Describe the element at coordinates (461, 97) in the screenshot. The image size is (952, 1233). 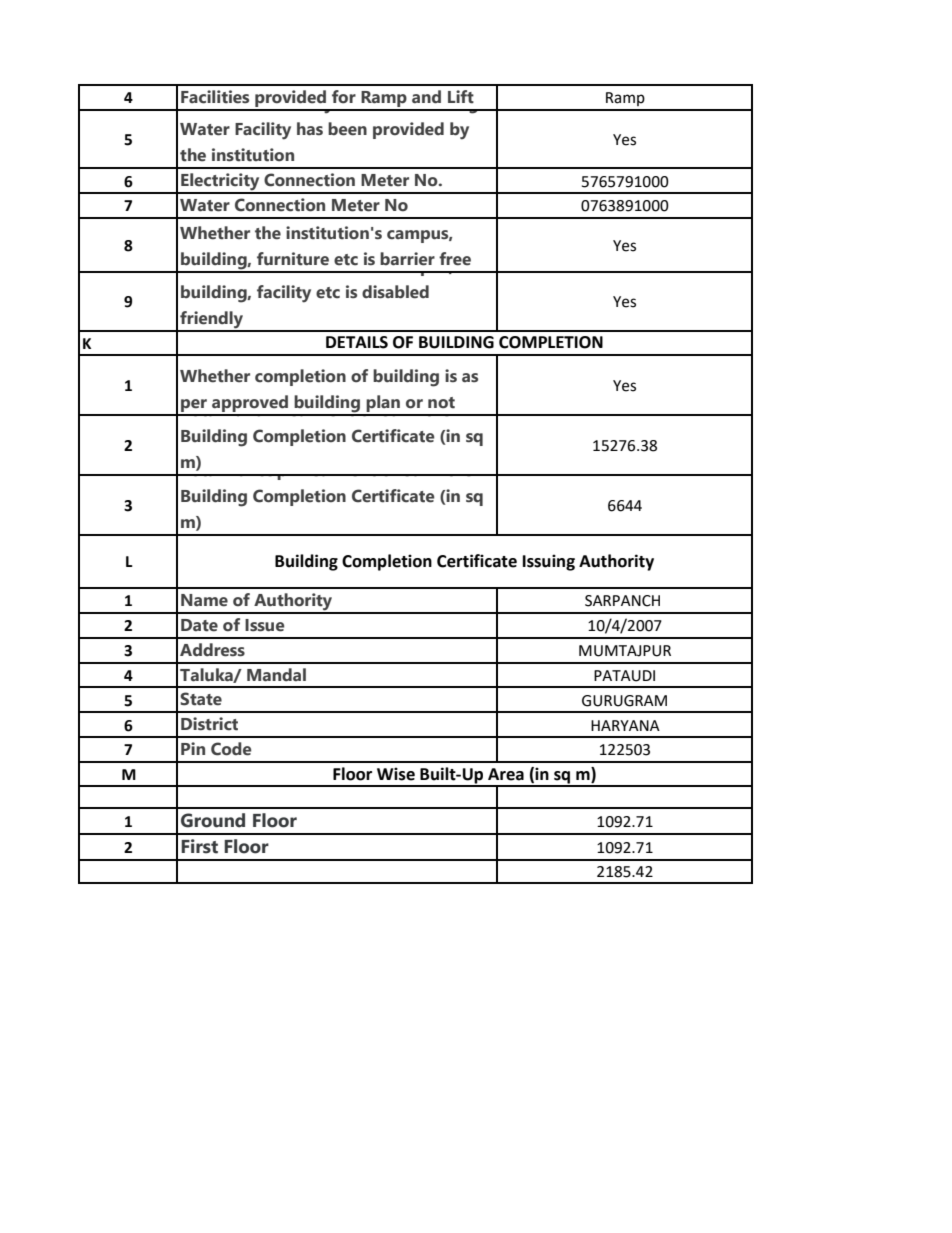
I see `Lift` at that location.
